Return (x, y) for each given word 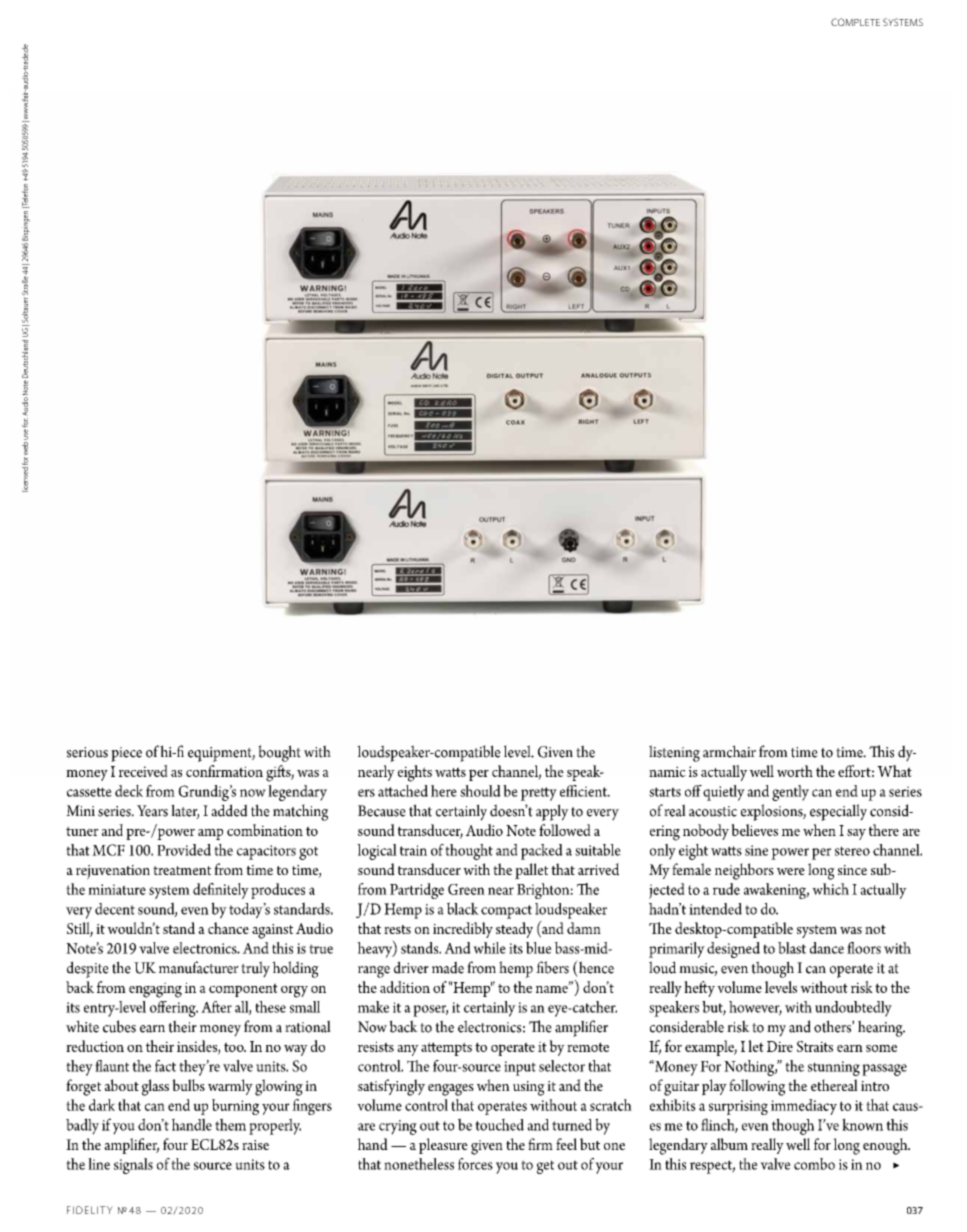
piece (126, 754)
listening (674, 753)
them (230, 1124)
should (480, 791)
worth (795, 771)
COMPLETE (855, 22)
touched (499, 1124)
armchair (729, 751)
